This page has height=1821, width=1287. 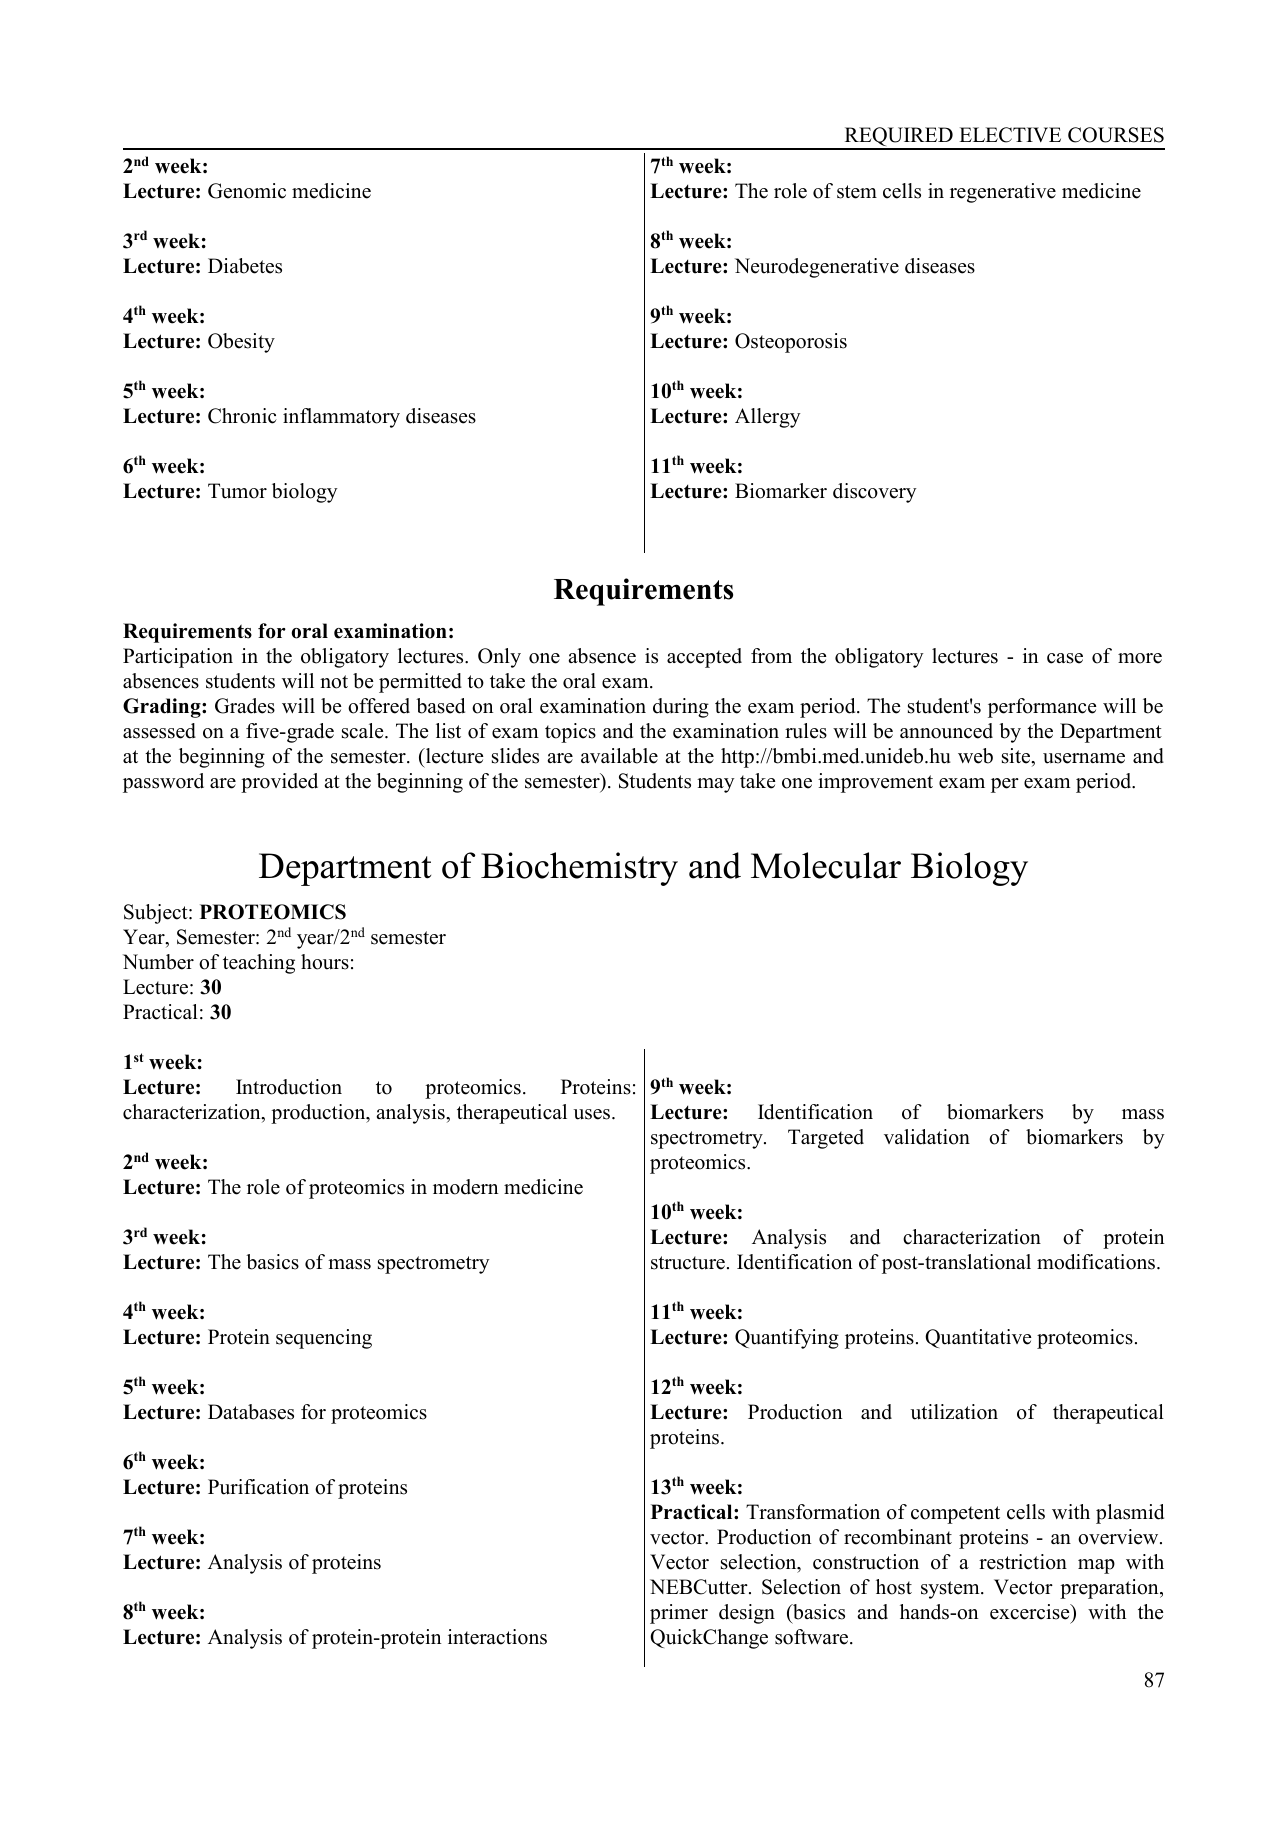 I want to click on not, so click(x=334, y=682).
